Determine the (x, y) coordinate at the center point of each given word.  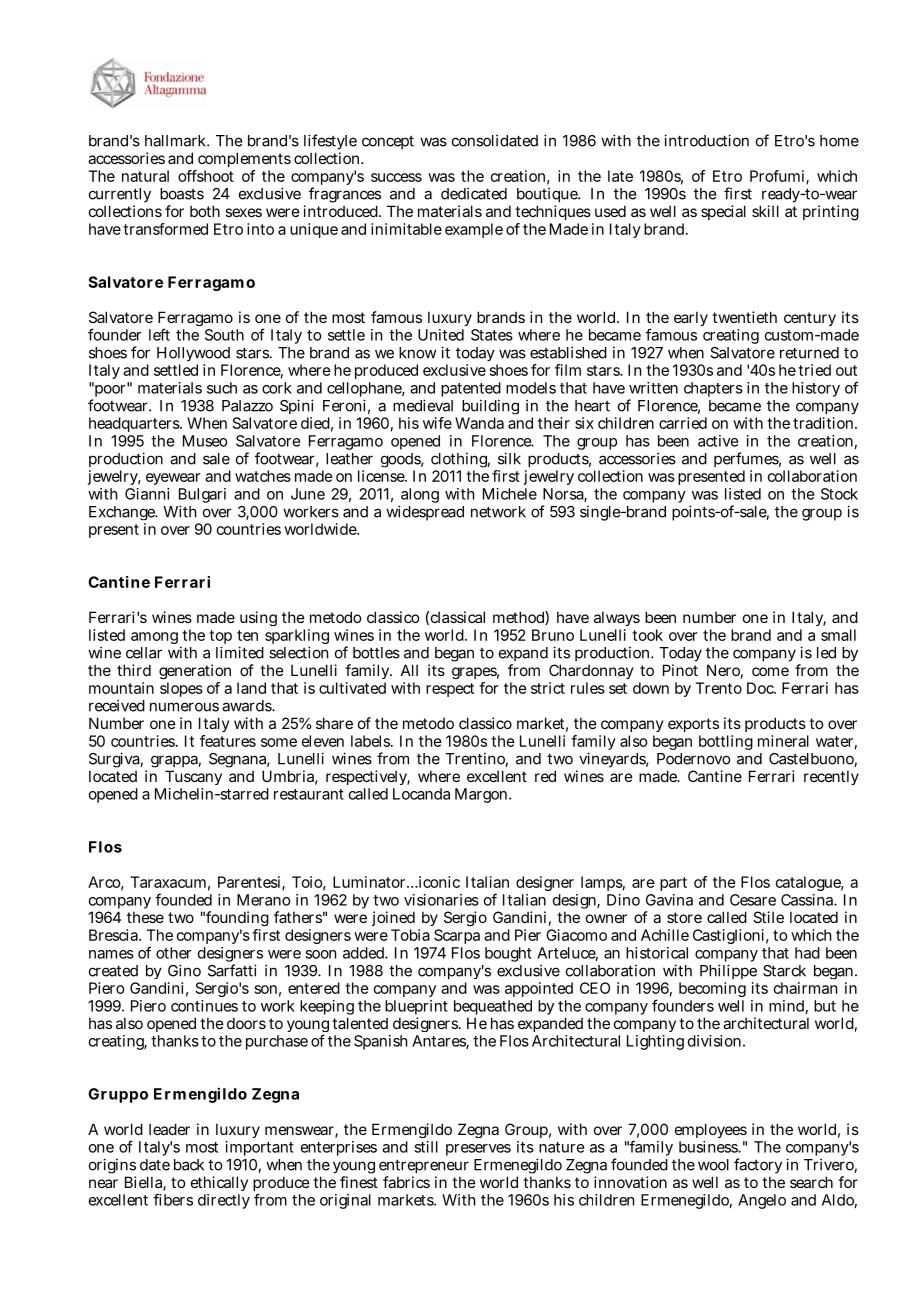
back (189, 1165)
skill (765, 211)
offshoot (206, 176)
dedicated (474, 193)
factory (758, 1167)
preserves (478, 1150)
